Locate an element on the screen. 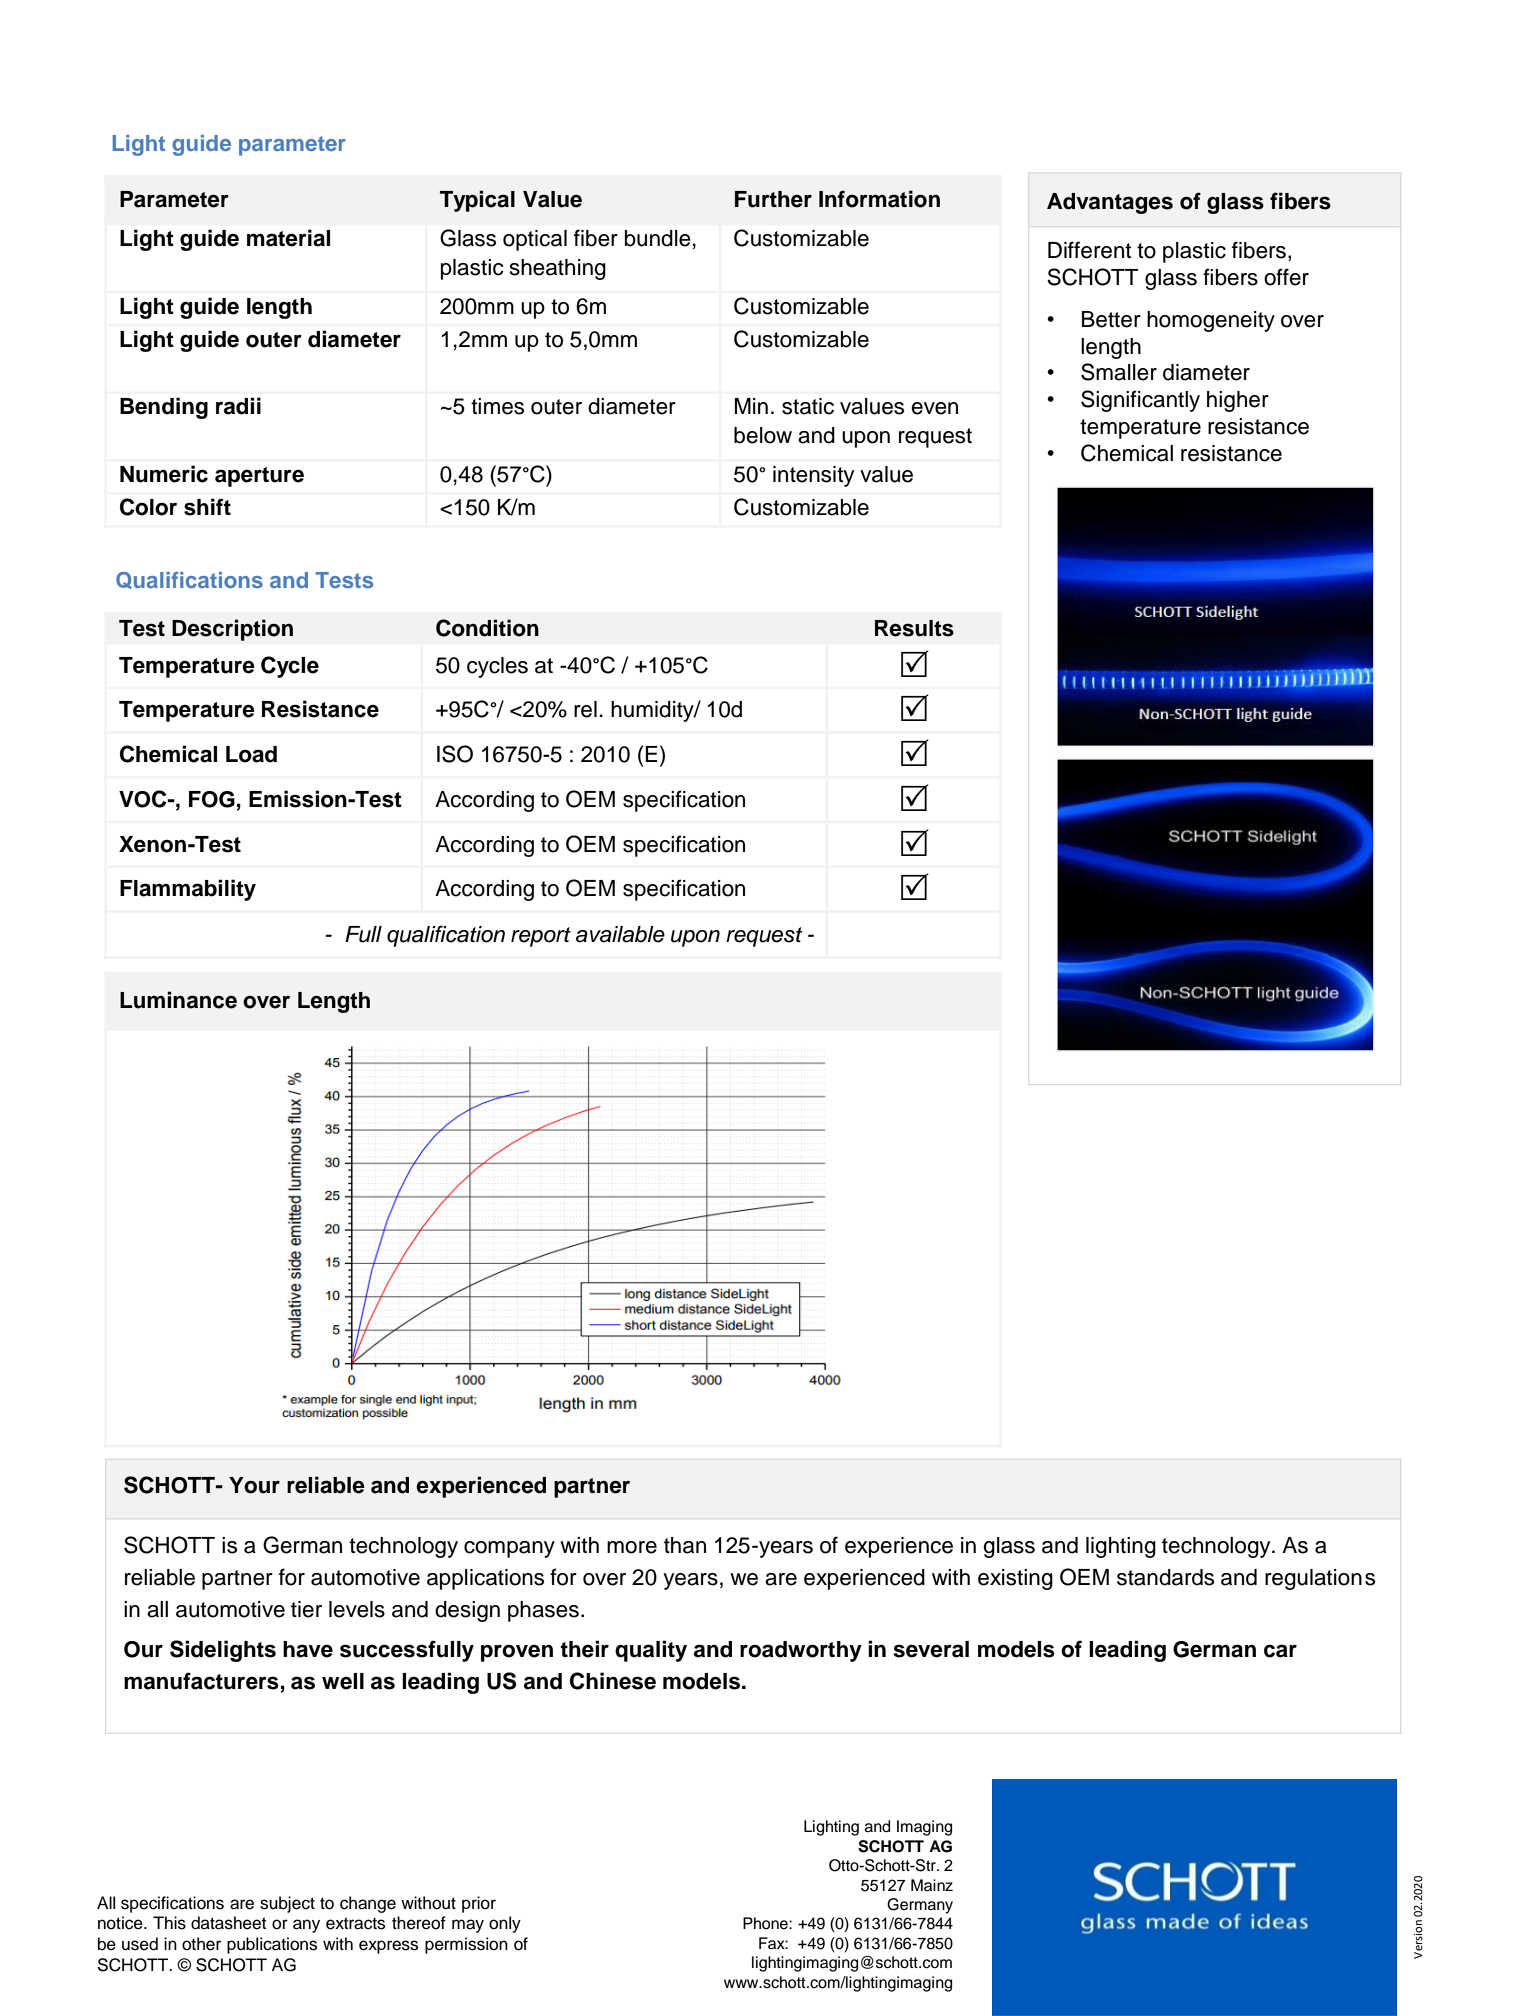 This screenshot has width=1522, height=2016. car is located at coordinates (1280, 1651).
